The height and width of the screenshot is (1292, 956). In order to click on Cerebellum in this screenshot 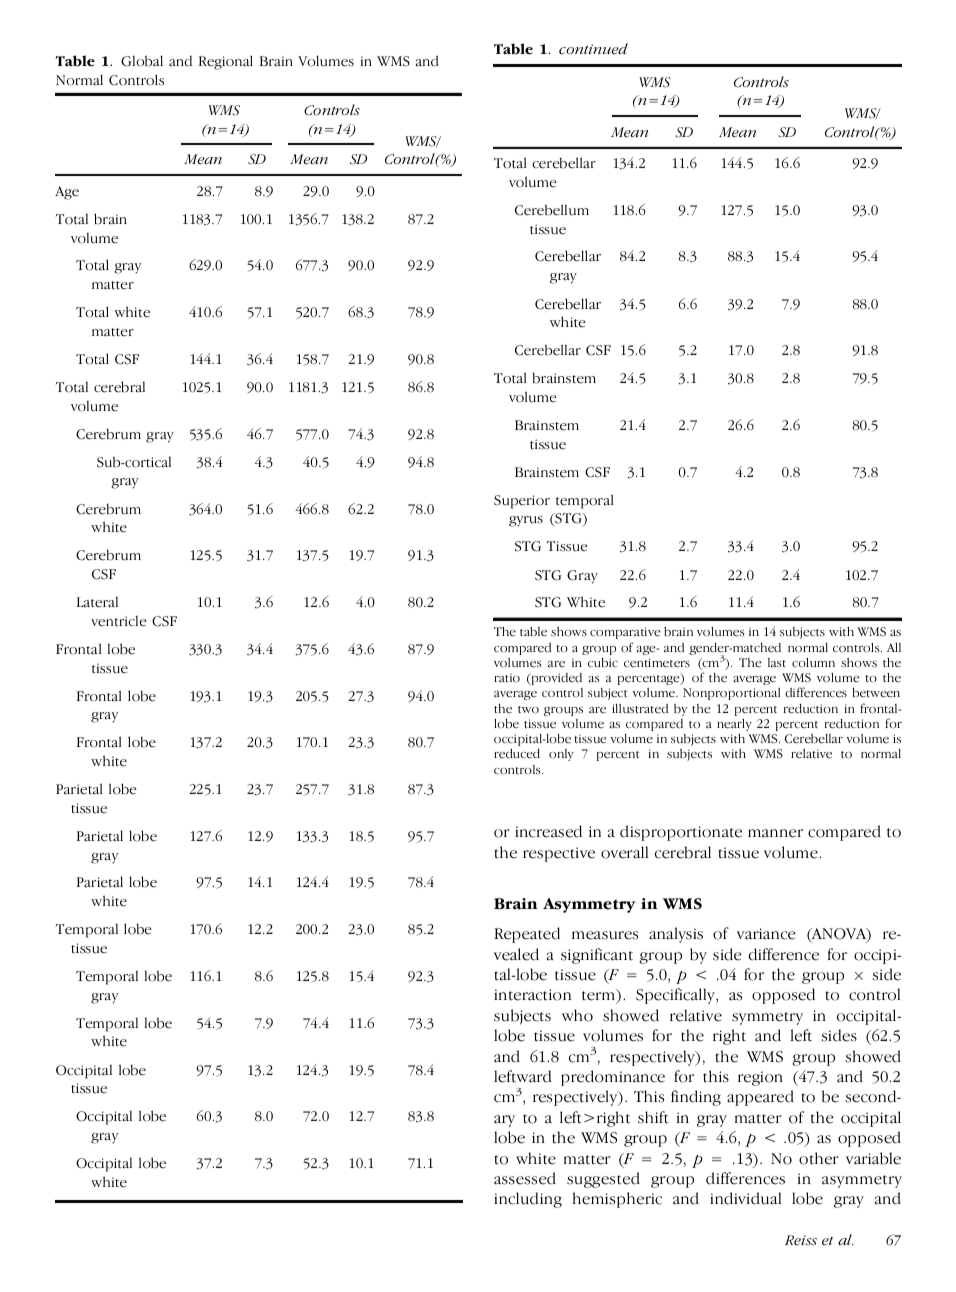, I will do `click(552, 210)`.
